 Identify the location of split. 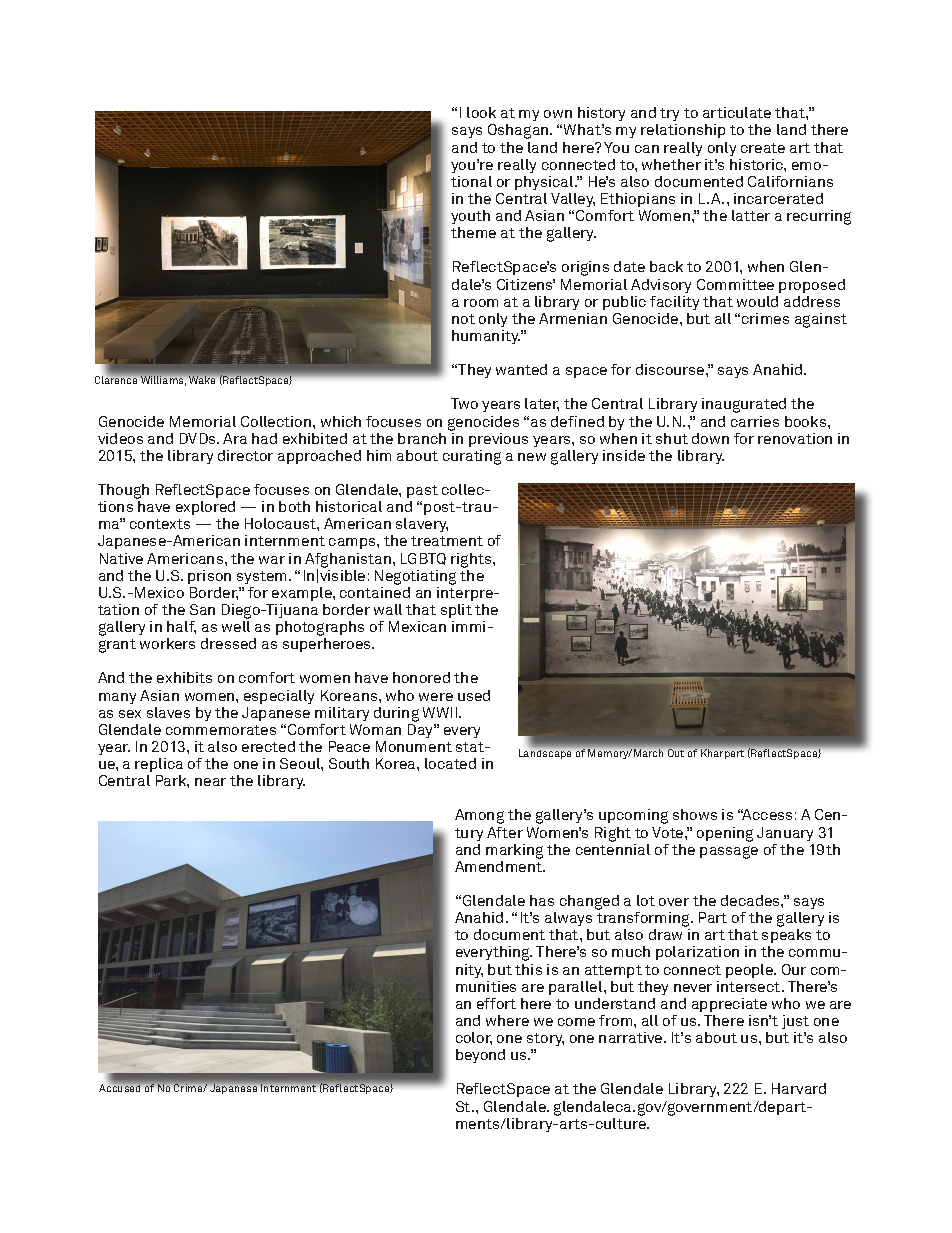
(456, 611).
